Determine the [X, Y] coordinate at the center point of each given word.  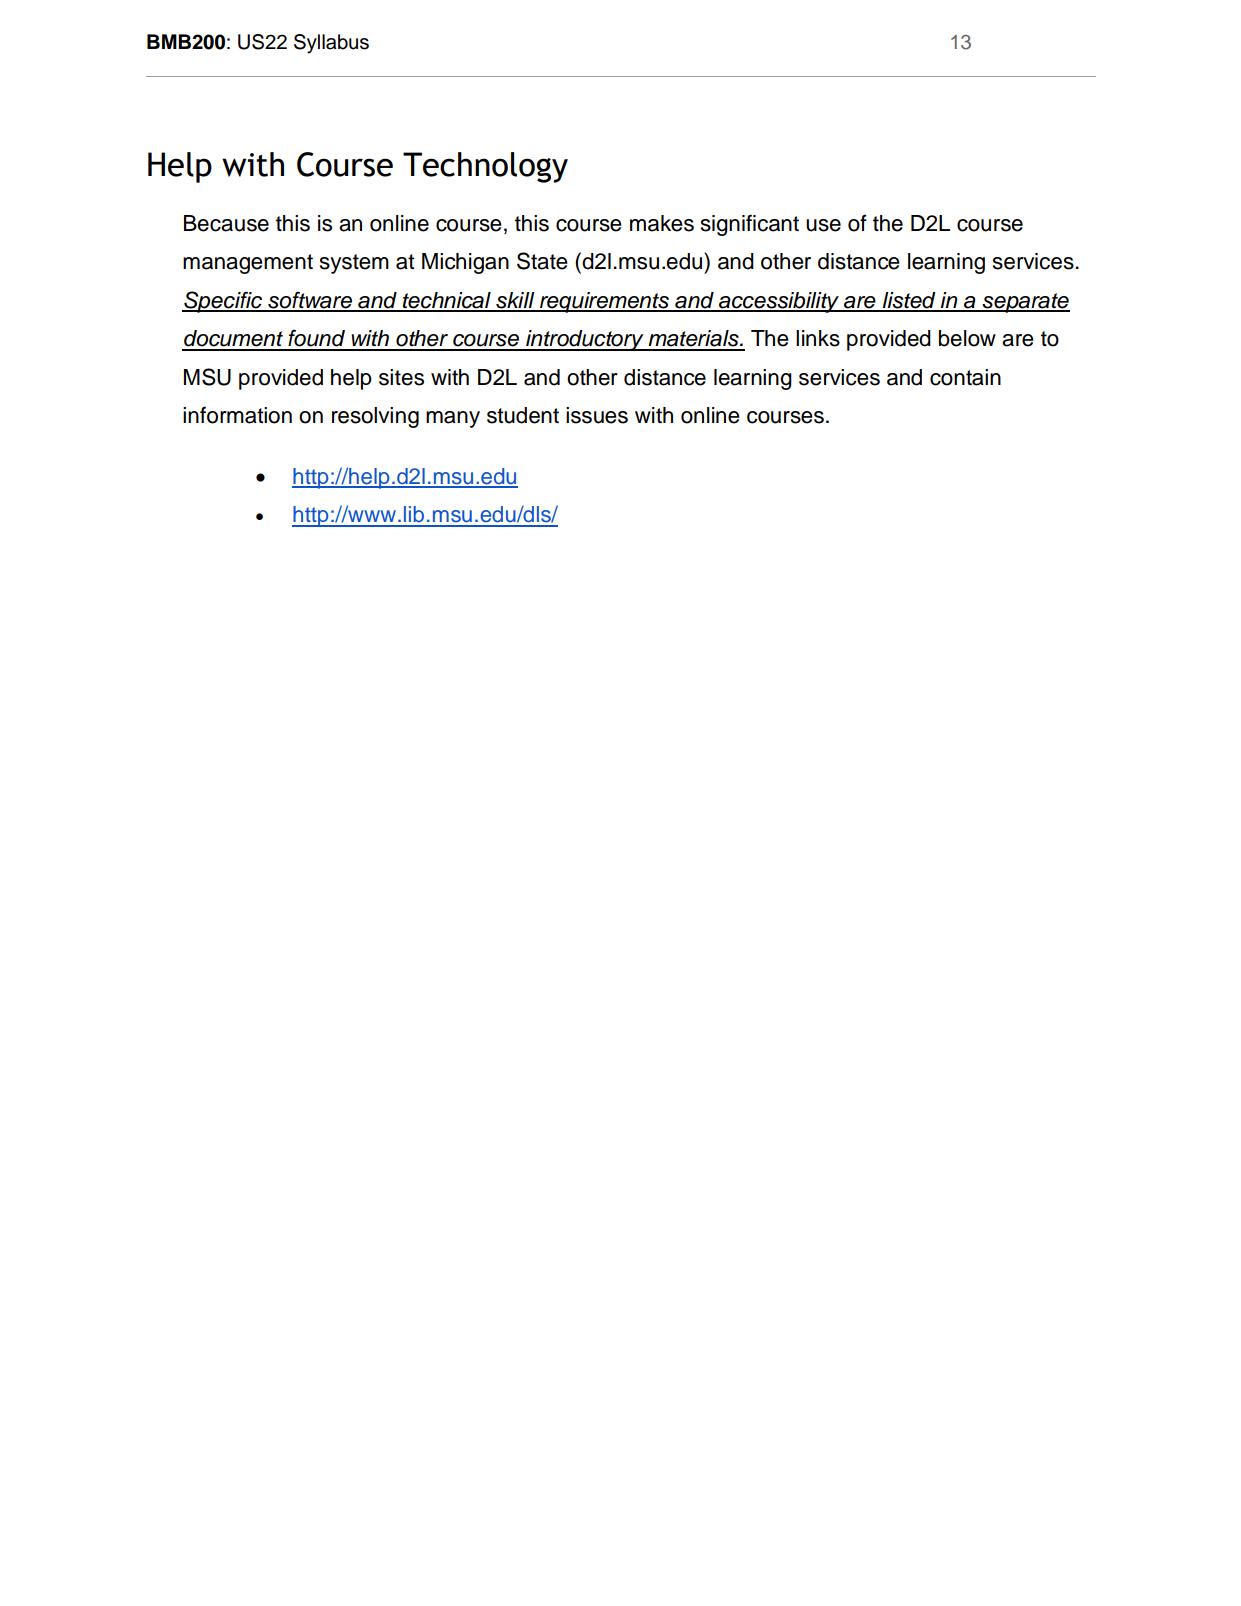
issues [597, 415]
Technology [485, 167]
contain [965, 377]
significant [750, 225]
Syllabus [331, 44]
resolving [375, 417]
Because [226, 223]
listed [909, 301]
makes [662, 223]
